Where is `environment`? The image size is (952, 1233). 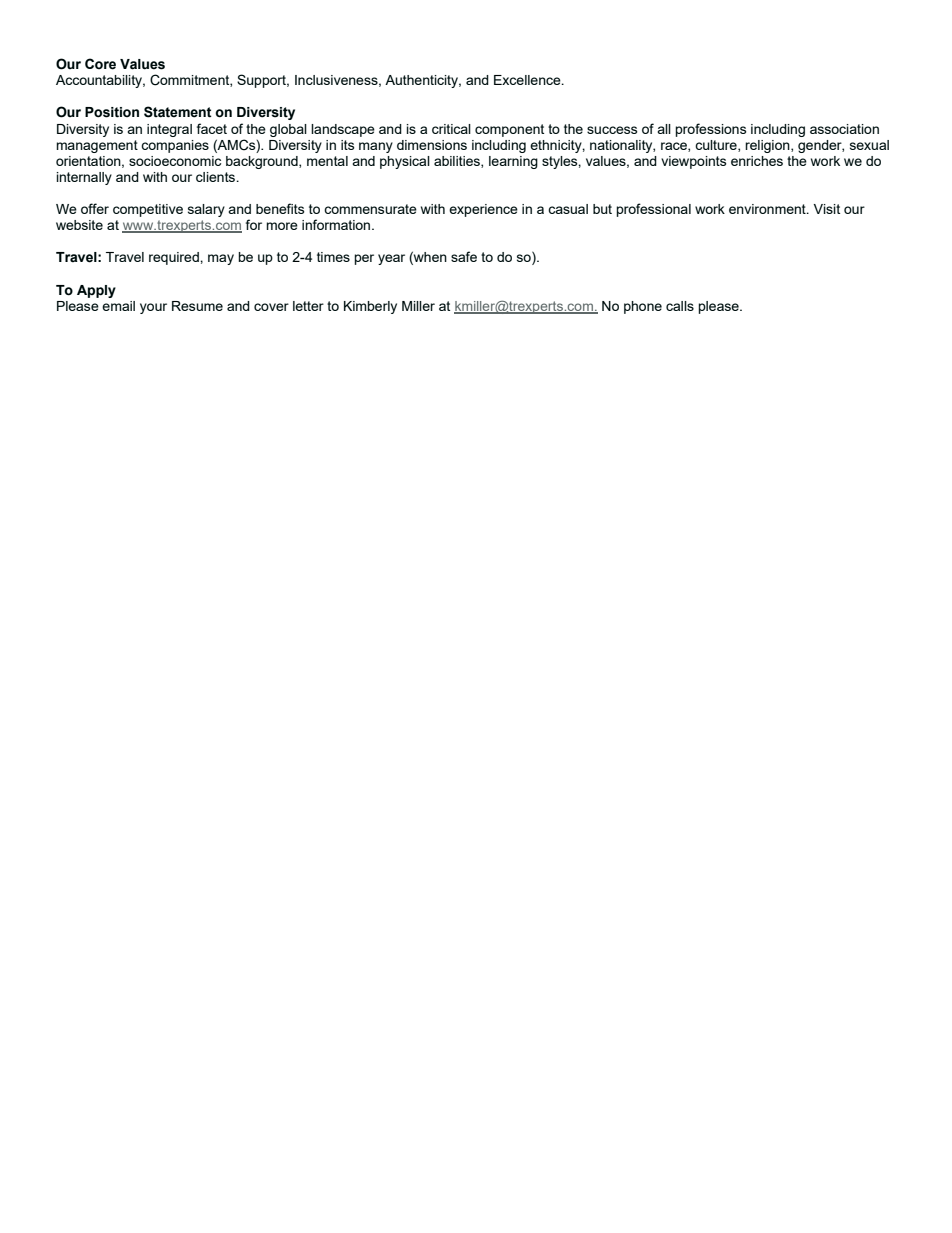 environment is located at coordinates (768, 209).
